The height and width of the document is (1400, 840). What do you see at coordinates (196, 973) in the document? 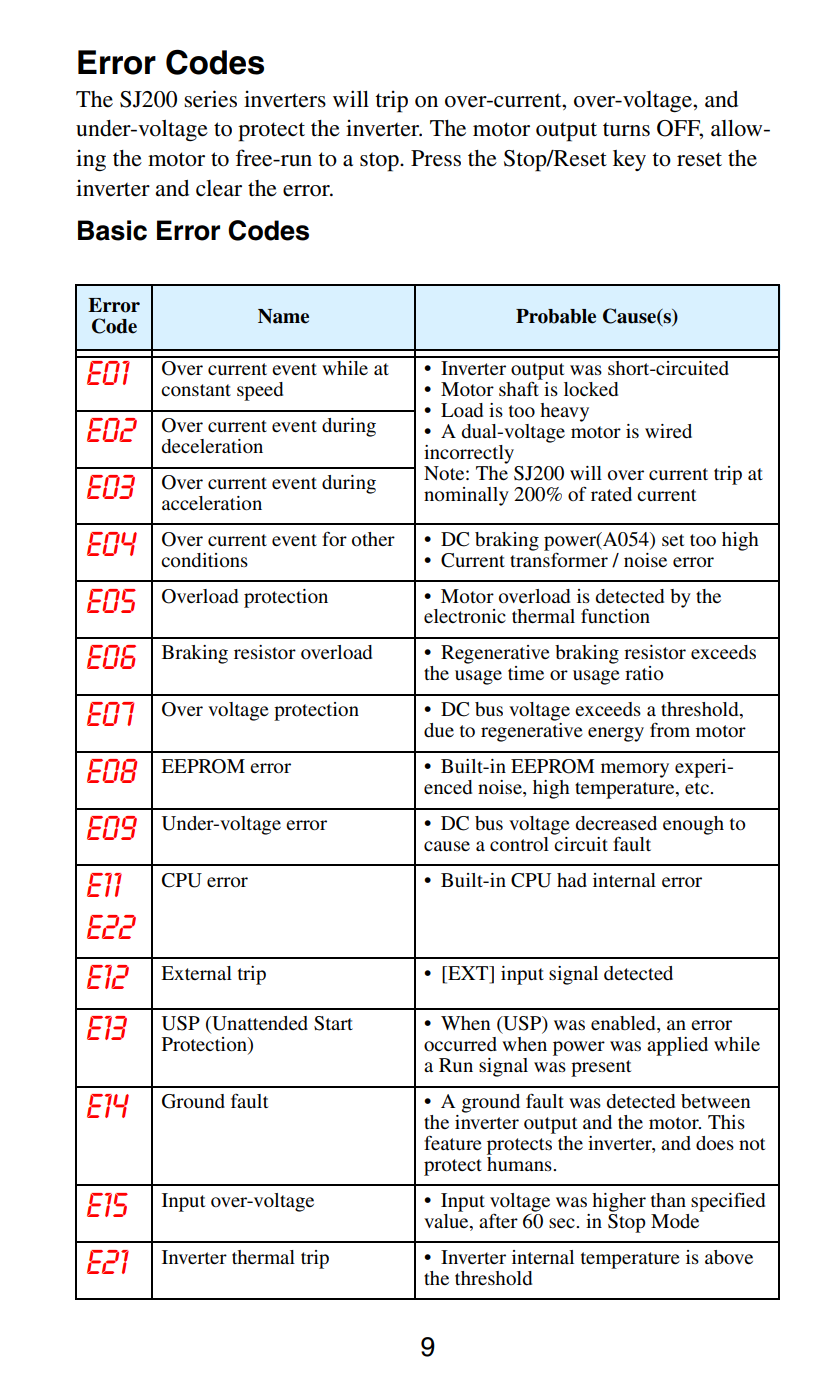
I see `External` at bounding box center [196, 973].
